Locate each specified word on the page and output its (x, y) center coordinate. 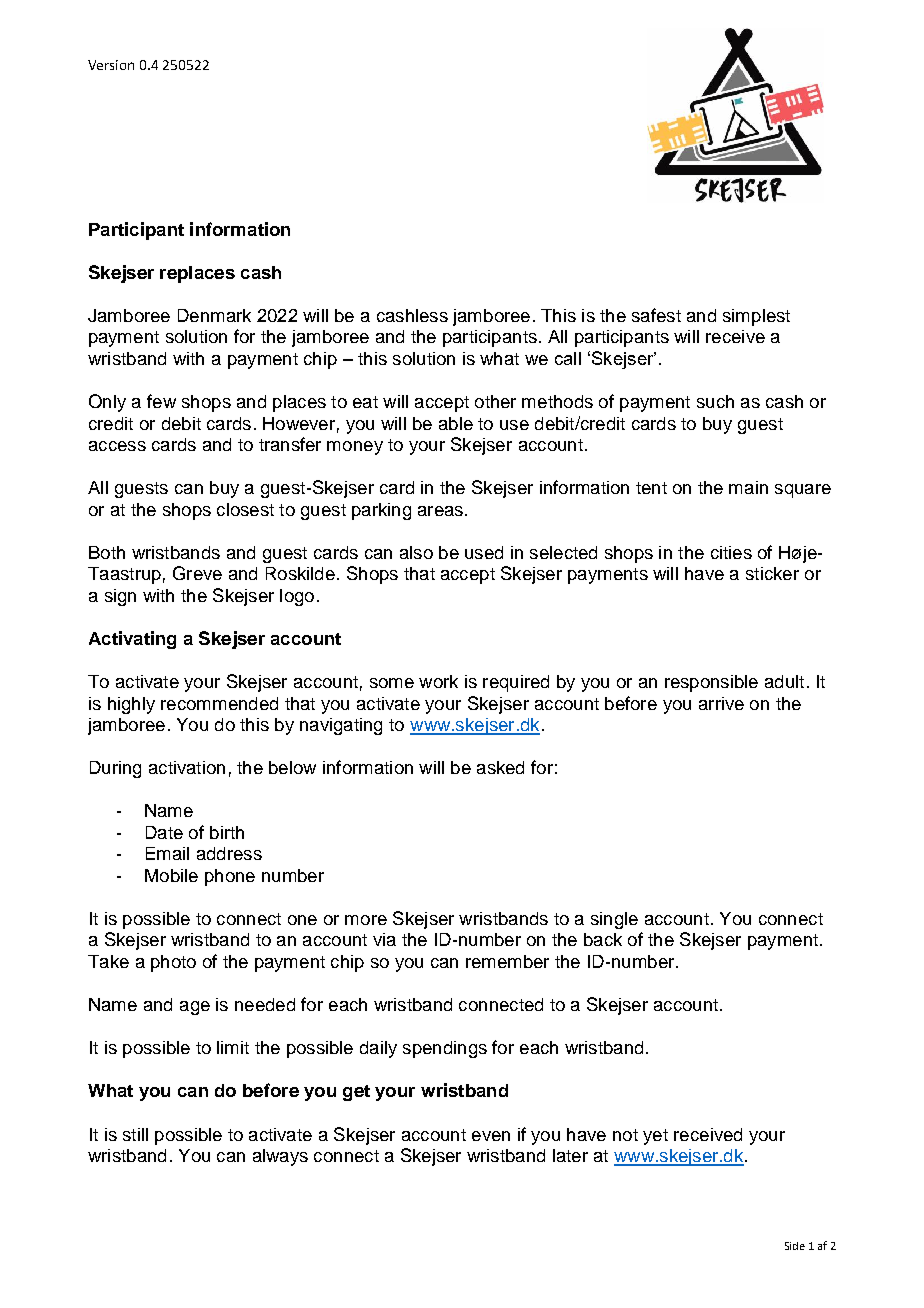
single (614, 920)
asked (500, 767)
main (748, 487)
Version (111, 65)
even (491, 1136)
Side (795, 1246)
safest (656, 315)
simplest (756, 317)
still (135, 1134)
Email (167, 853)
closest (245, 509)
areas (440, 511)
